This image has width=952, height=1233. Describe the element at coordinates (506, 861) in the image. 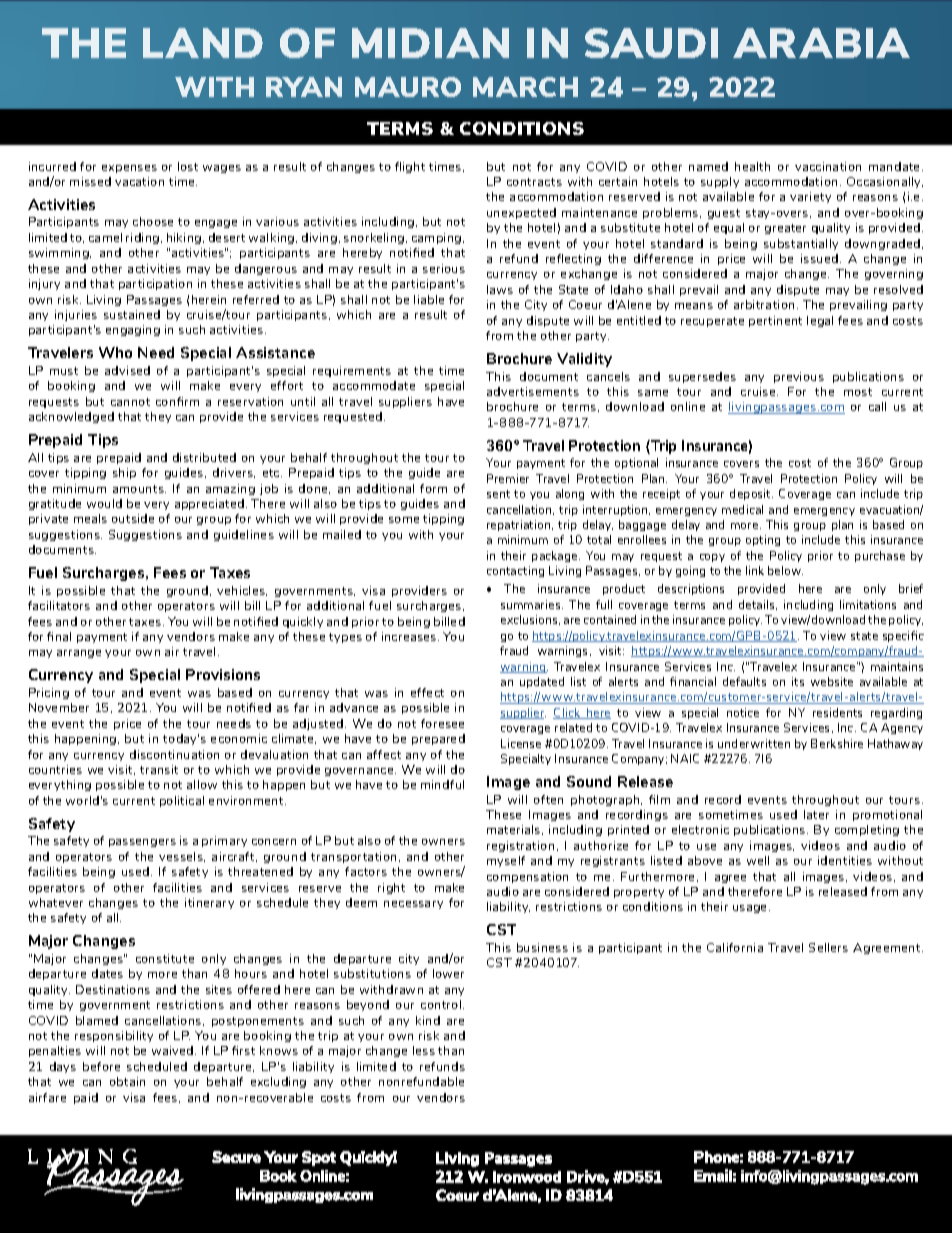

I see `myself` at that location.
